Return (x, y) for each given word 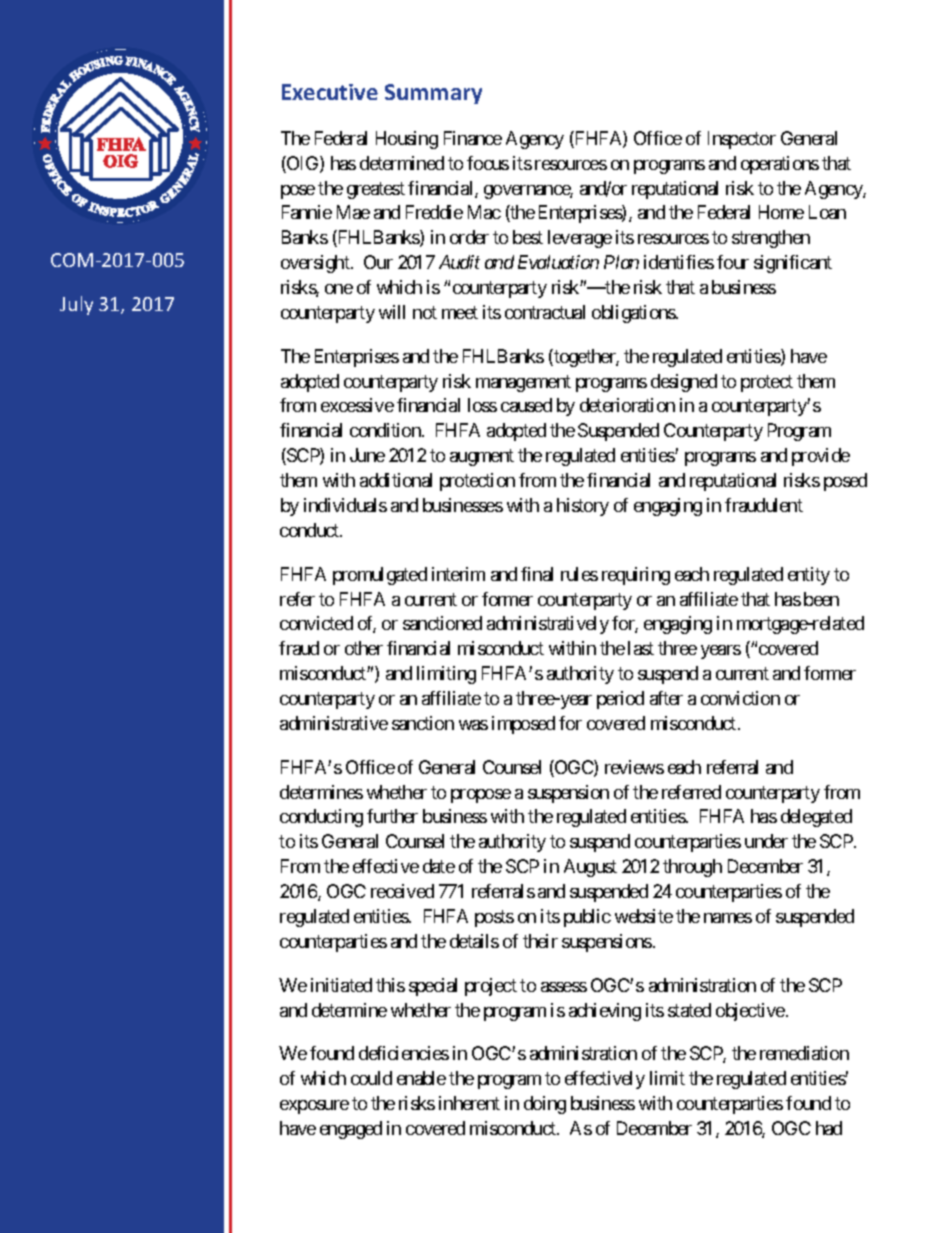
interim (458, 574)
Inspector (742, 140)
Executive (330, 92)
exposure (314, 1107)
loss (482, 405)
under (766, 841)
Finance (473, 138)
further (392, 816)
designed (684, 383)
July (76, 305)
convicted (316, 623)
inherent (469, 1103)
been (821, 599)
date (439, 866)
